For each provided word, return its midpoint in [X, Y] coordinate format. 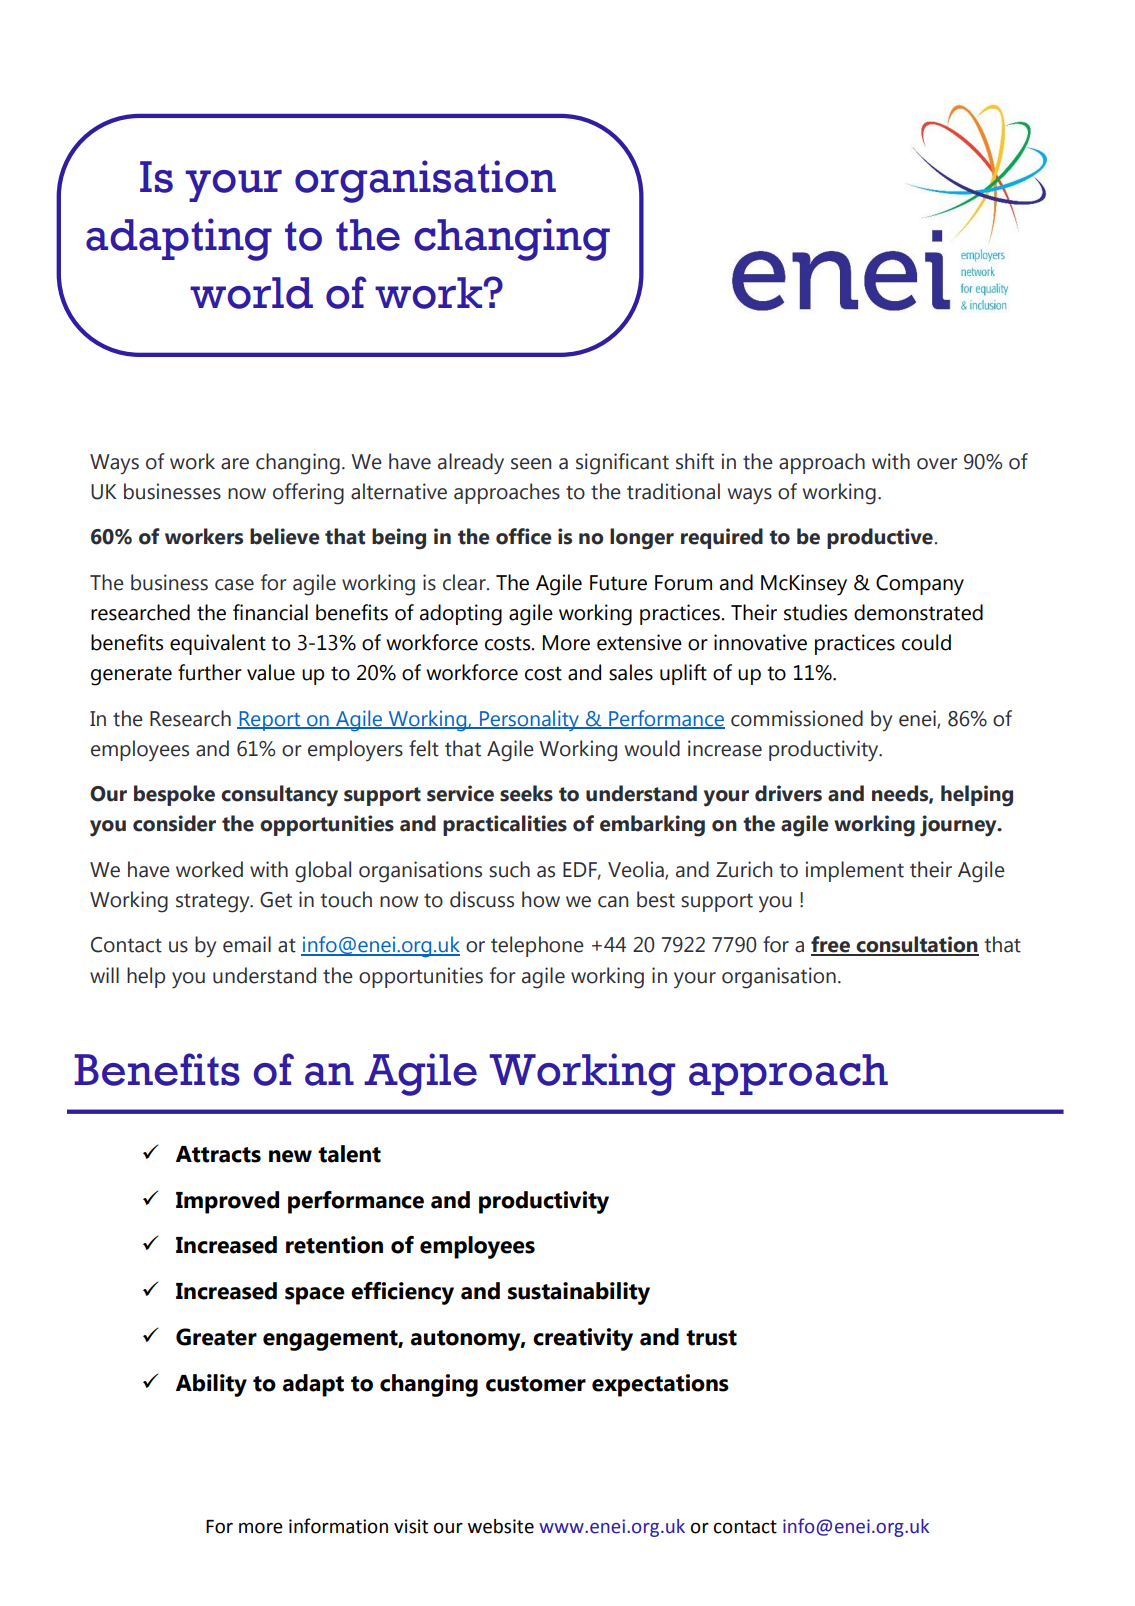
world [251, 293]
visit [411, 1526]
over [937, 464]
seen [531, 464]
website [501, 1526]
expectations [660, 1385]
